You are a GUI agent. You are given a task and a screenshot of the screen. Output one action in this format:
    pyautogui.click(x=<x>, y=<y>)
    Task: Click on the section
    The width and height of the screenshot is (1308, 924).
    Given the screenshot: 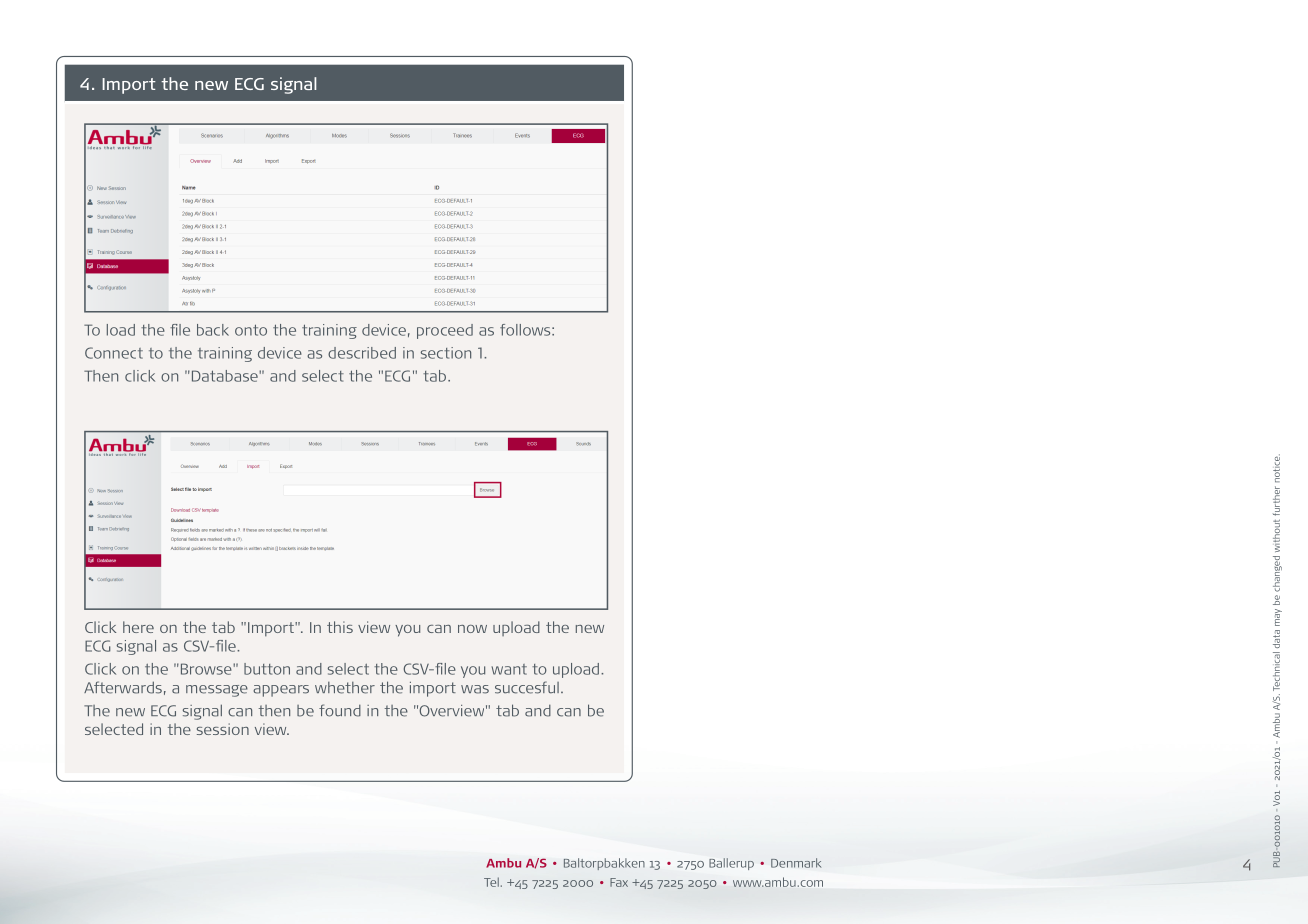 What is the action you would take?
    pyautogui.click(x=446, y=353)
